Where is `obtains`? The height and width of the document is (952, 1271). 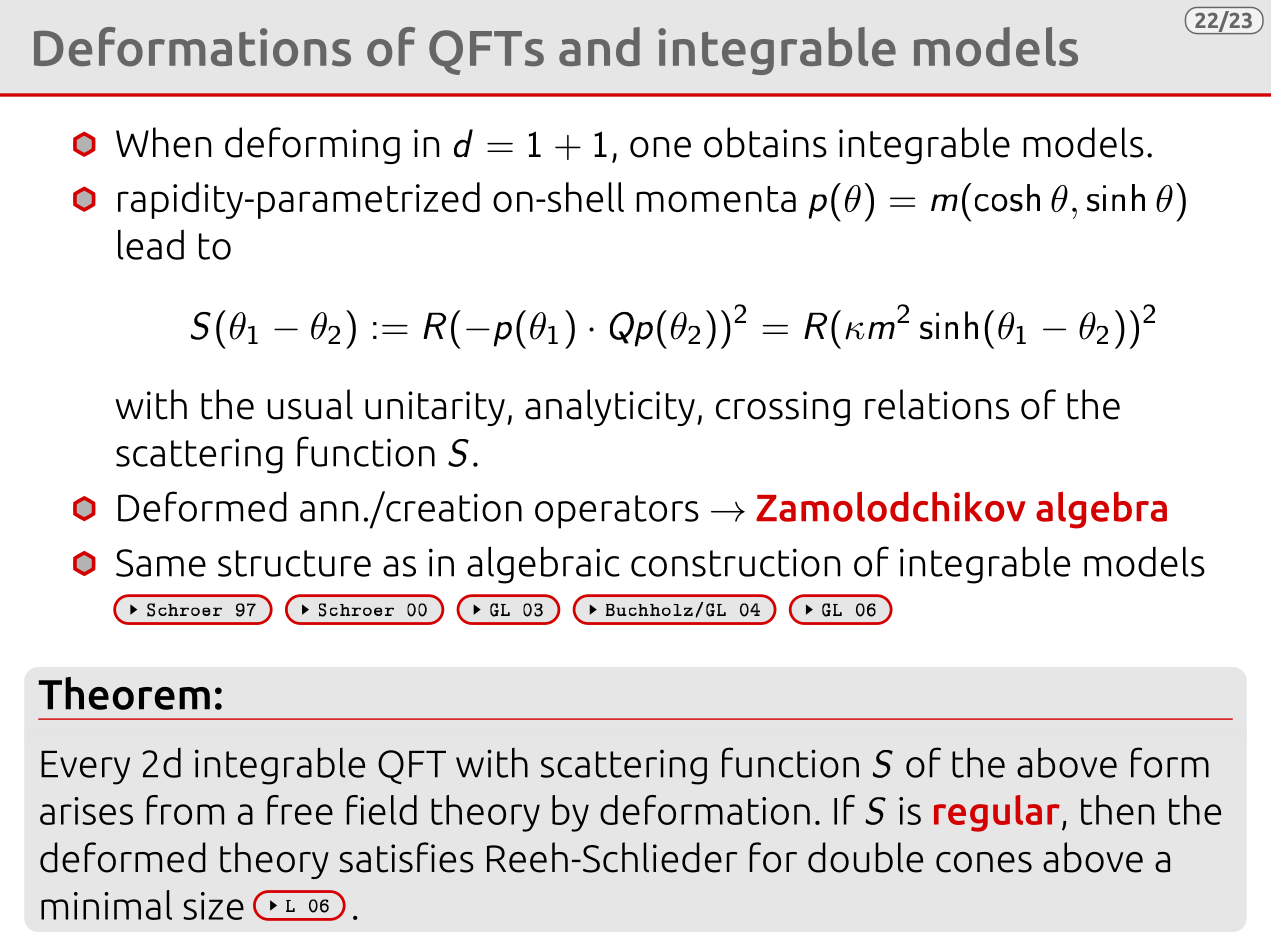
obtains is located at coordinates (765, 142).
